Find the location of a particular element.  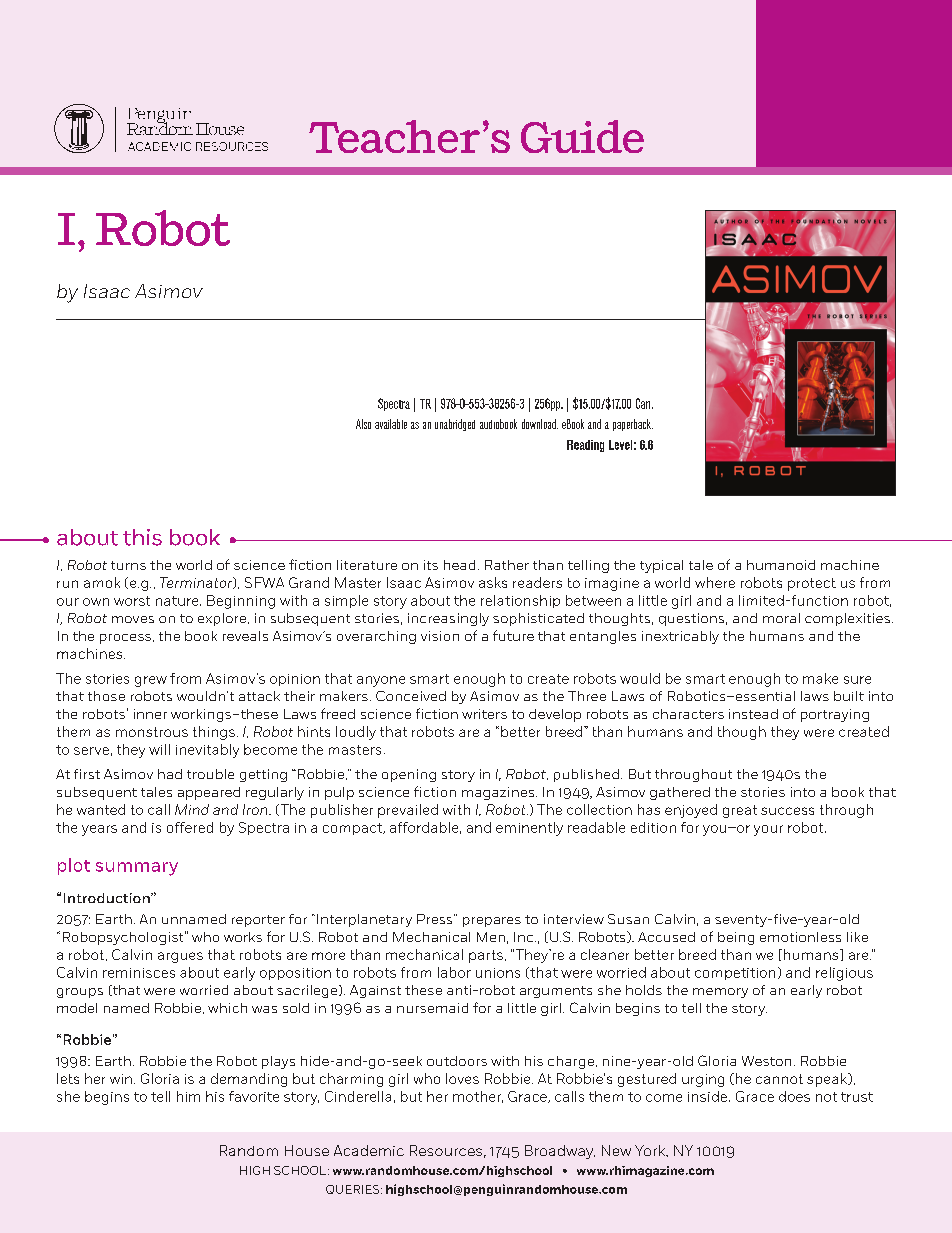

prevailed is located at coordinates (408, 811).
